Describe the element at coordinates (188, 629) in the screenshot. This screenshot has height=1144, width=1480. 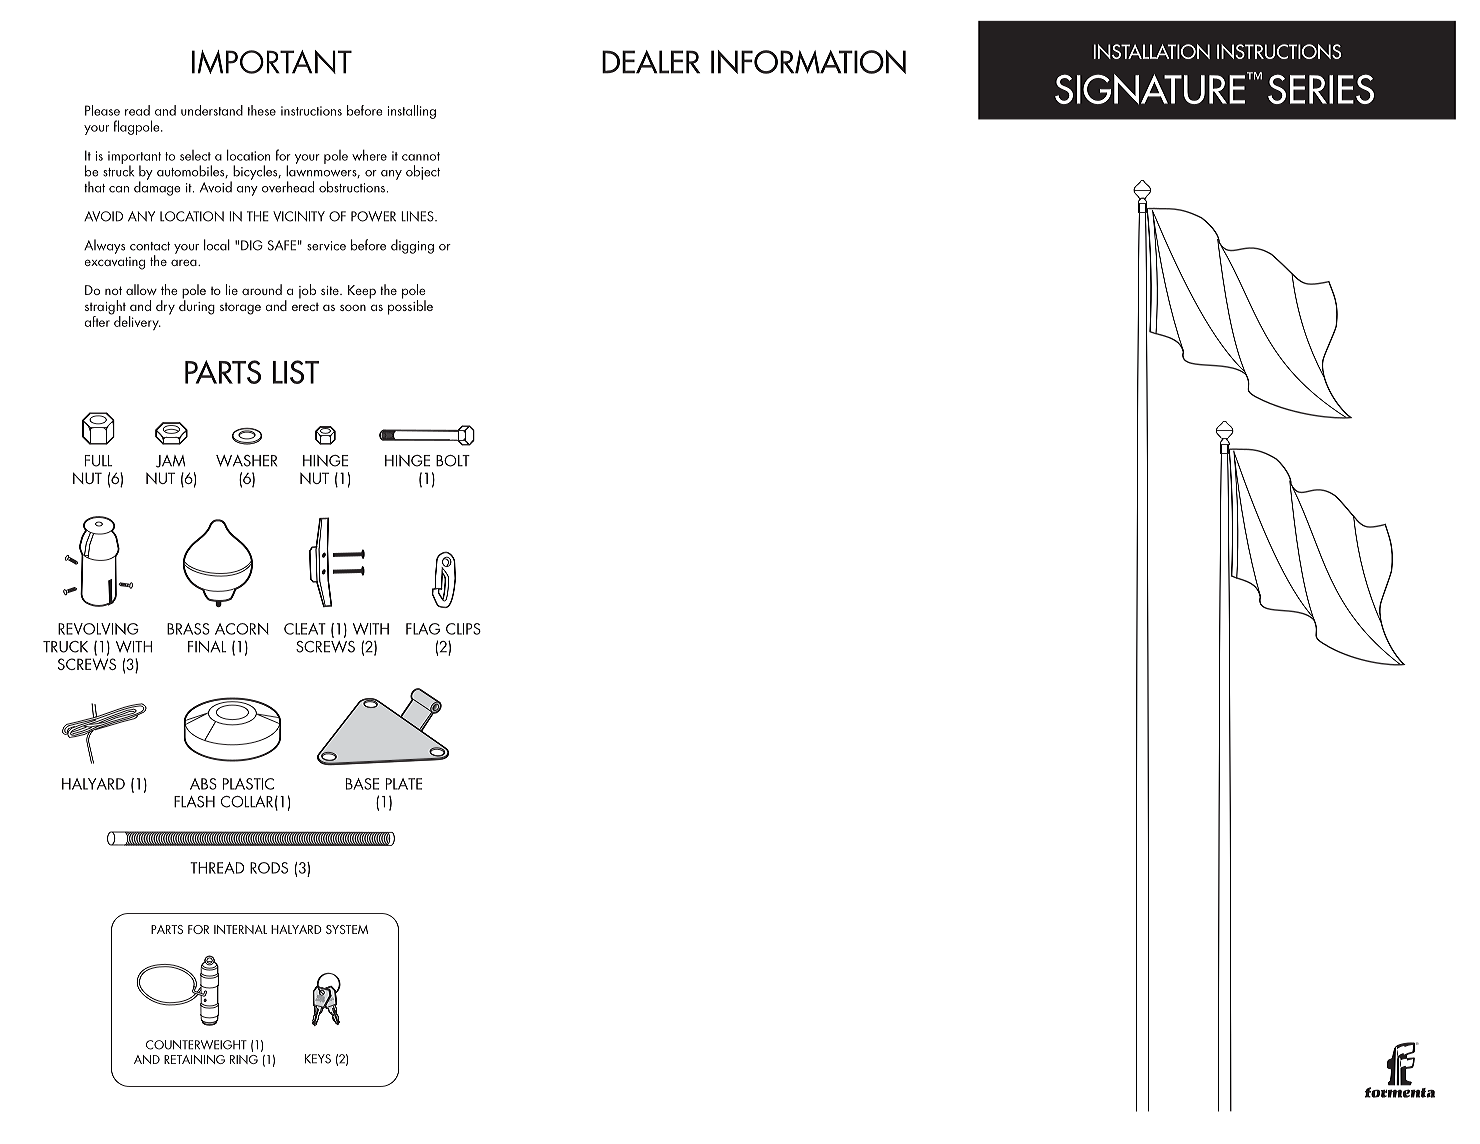
I see `BRASS` at that location.
